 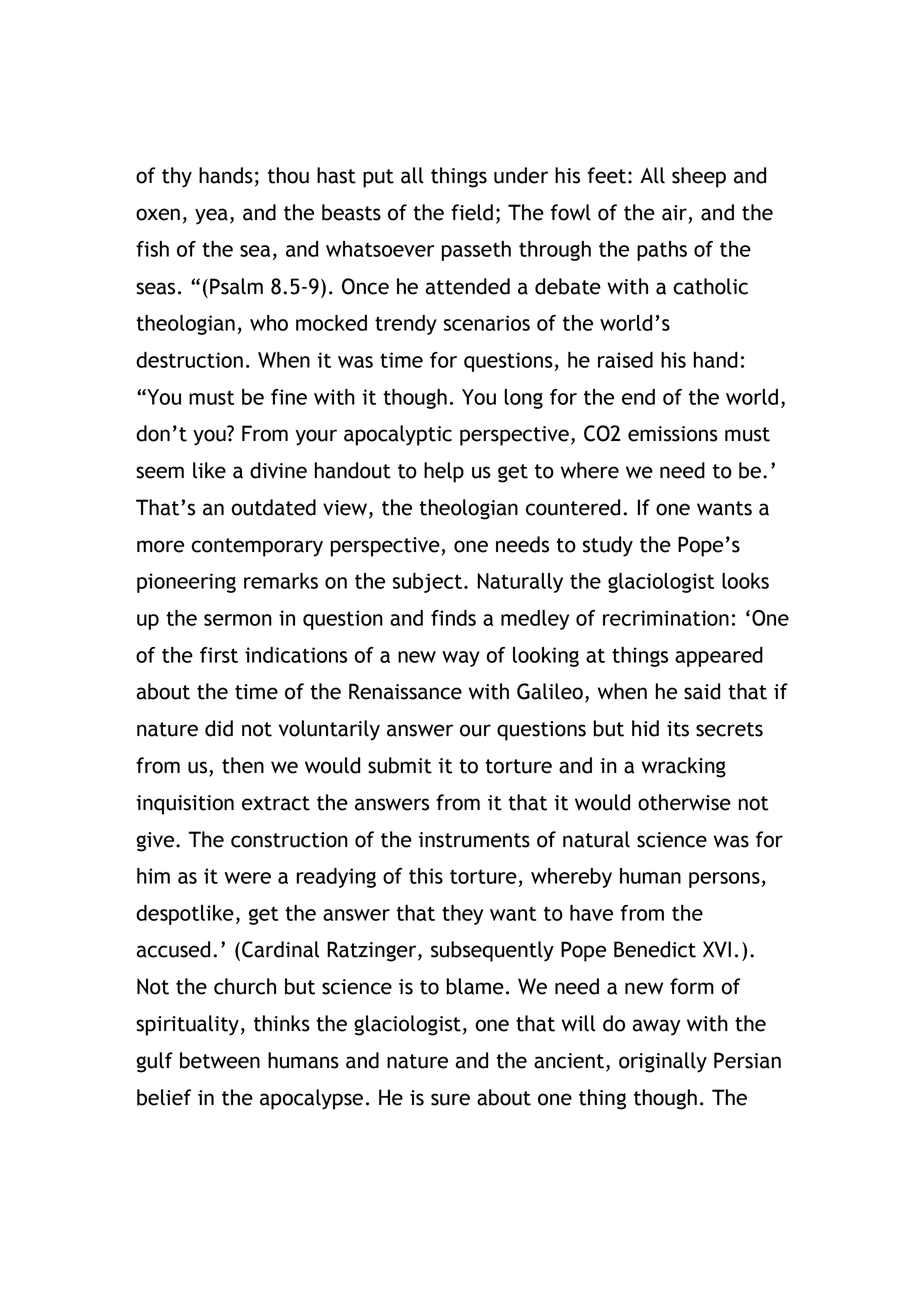 What do you see at coordinates (247, 878) in the document?
I see `were` at bounding box center [247, 878].
